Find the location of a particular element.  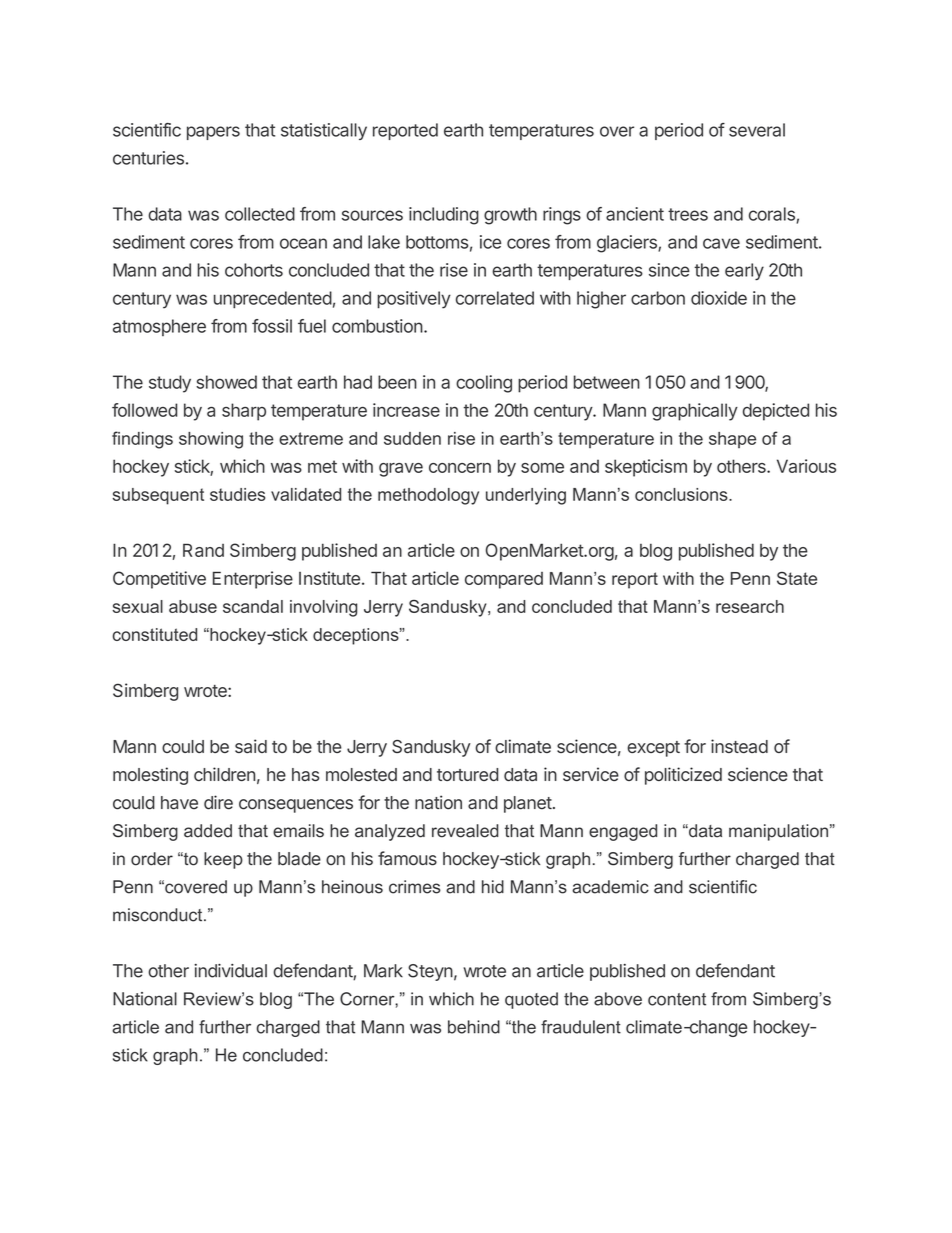

including is located at coordinates (444, 216).
